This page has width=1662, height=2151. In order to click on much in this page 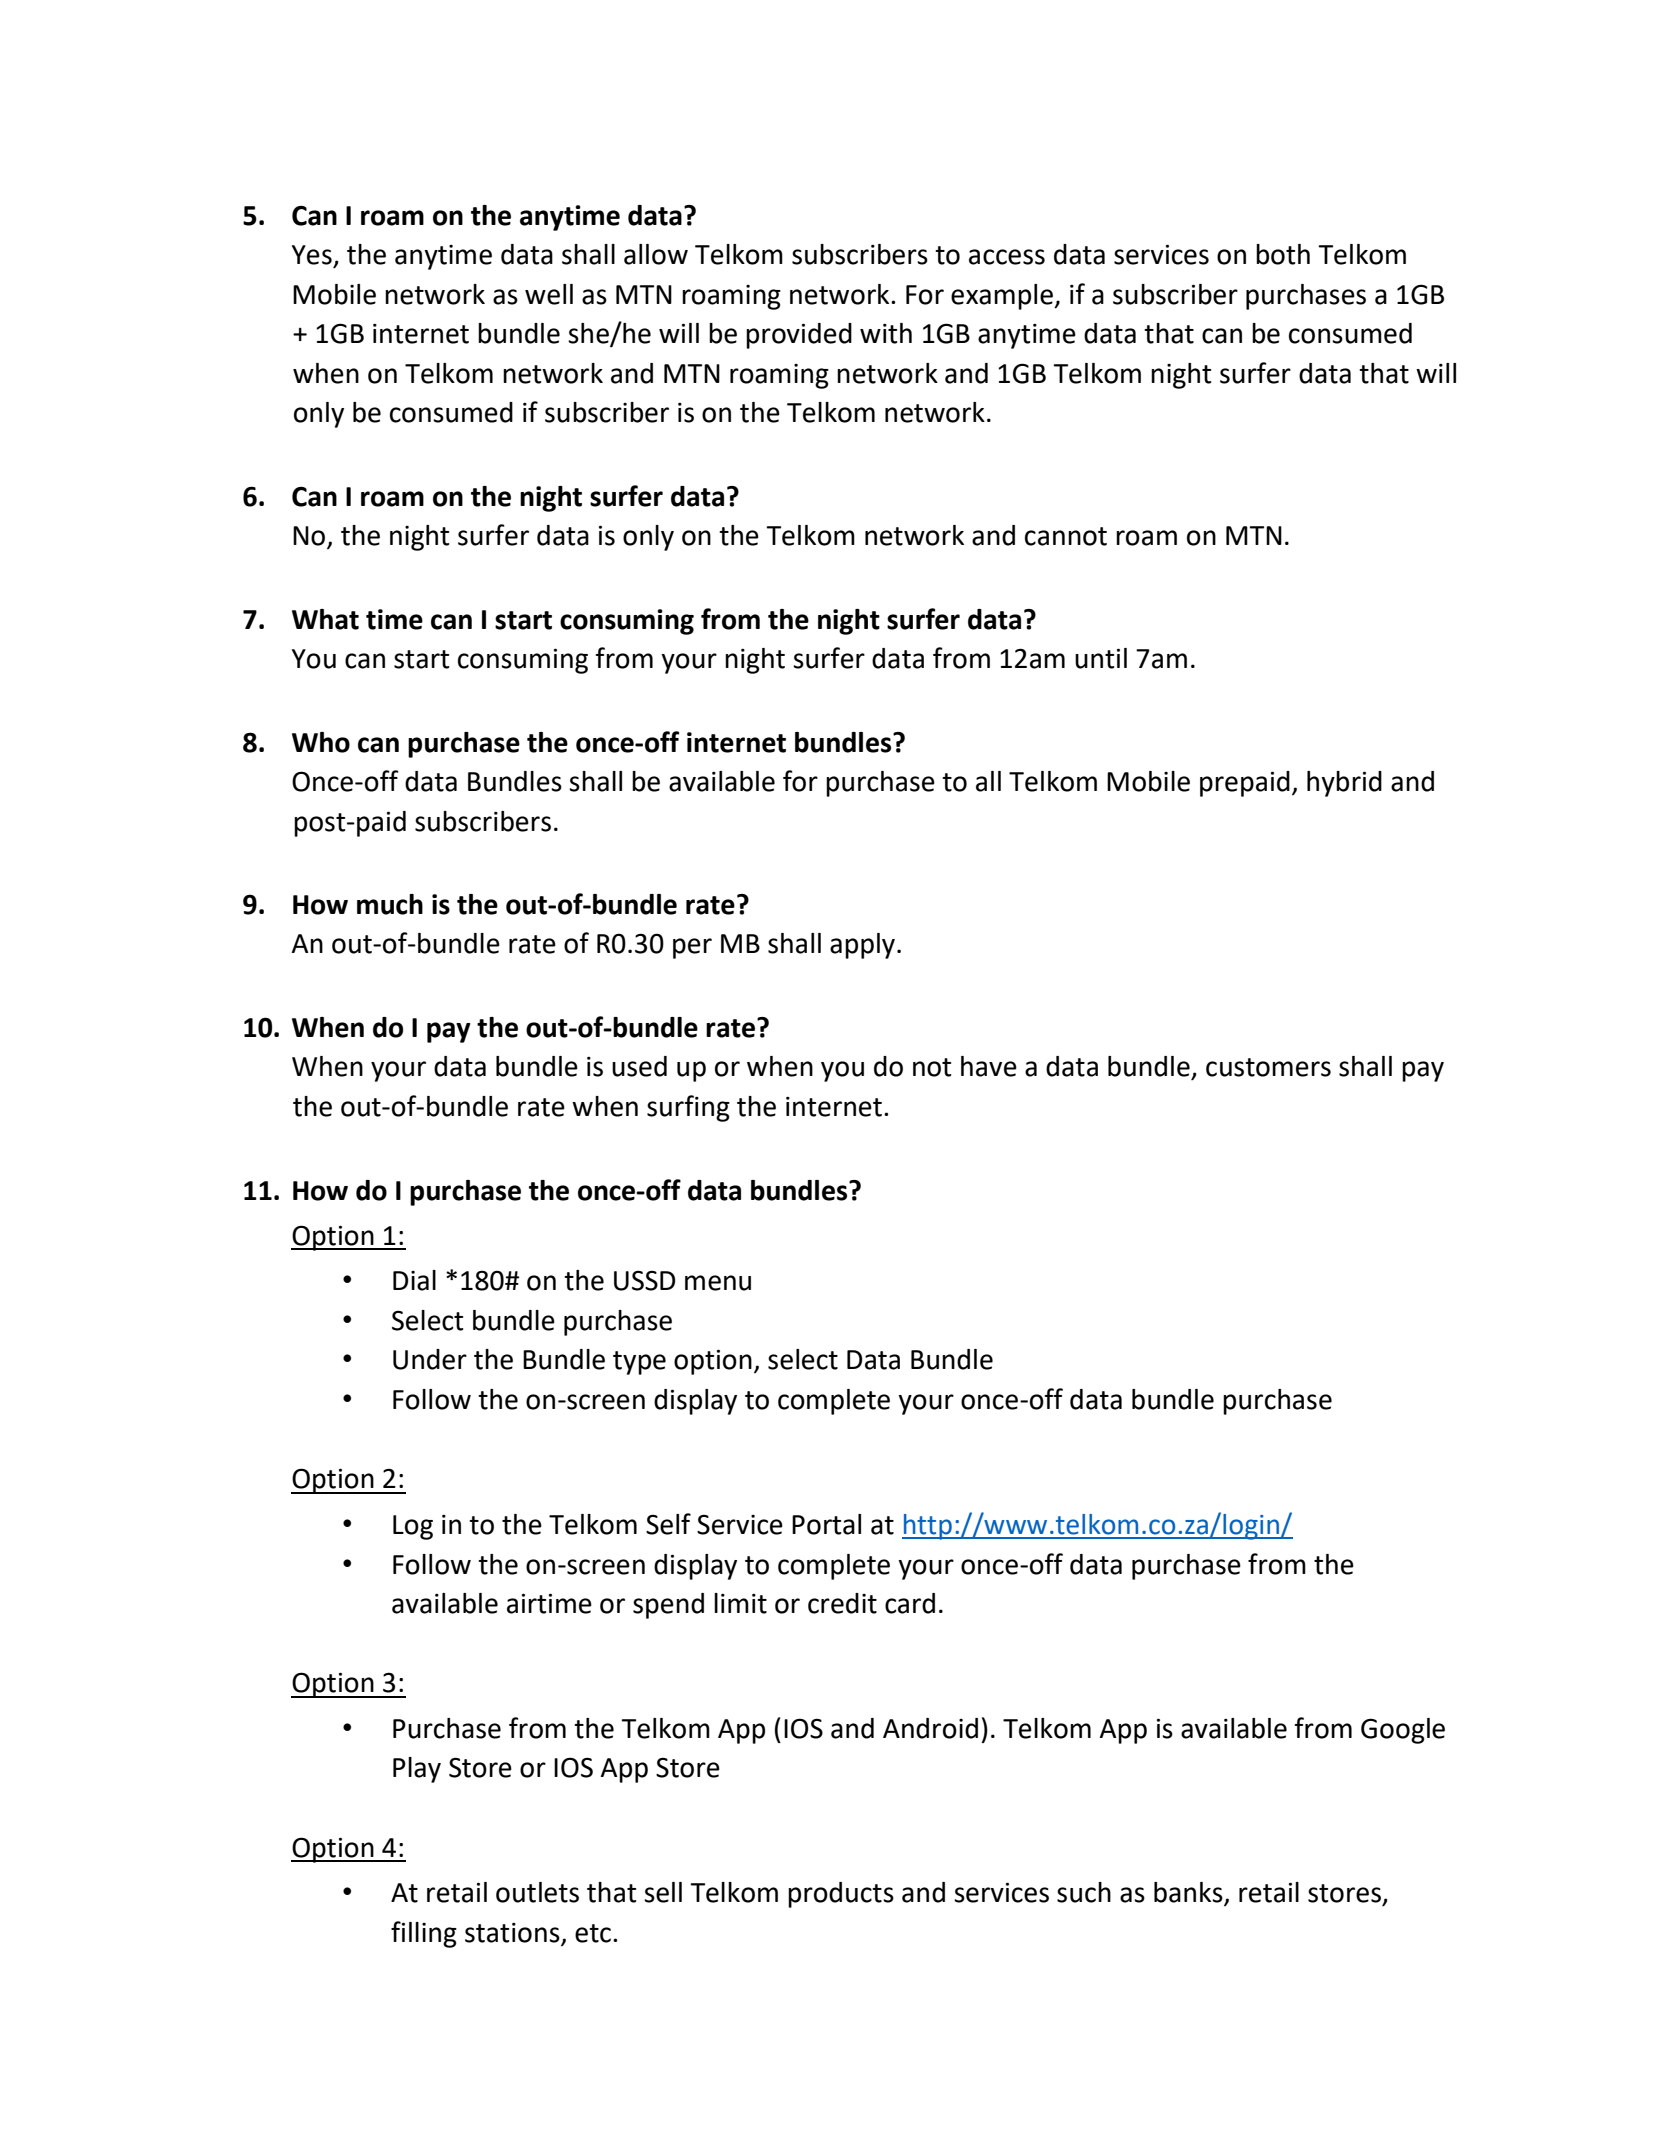, I will do `click(390, 904)`.
